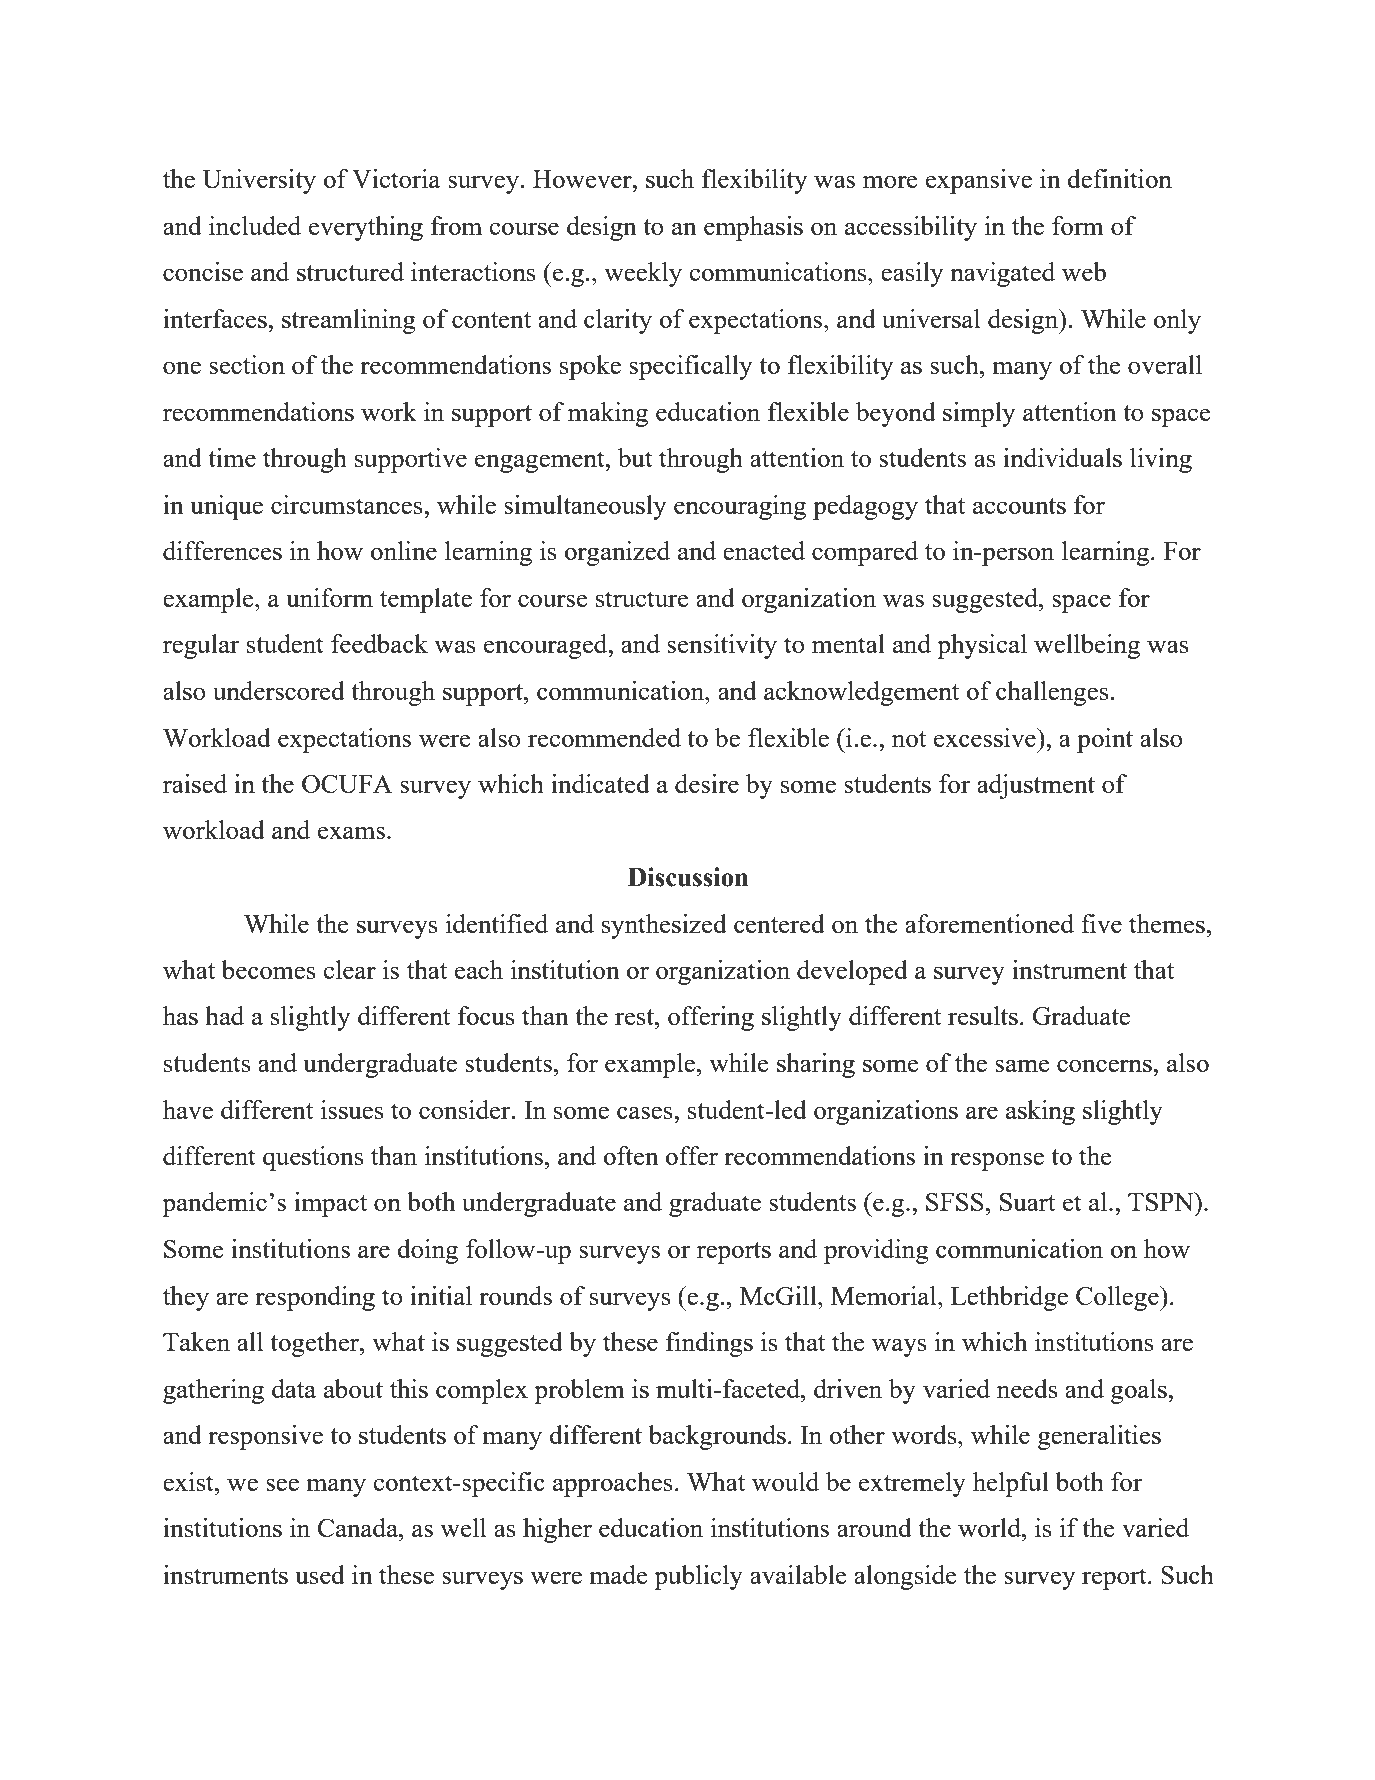 The image size is (1375, 1780). What do you see at coordinates (635, 1017) in the document?
I see `rest` at bounding box center [635, 1017].
